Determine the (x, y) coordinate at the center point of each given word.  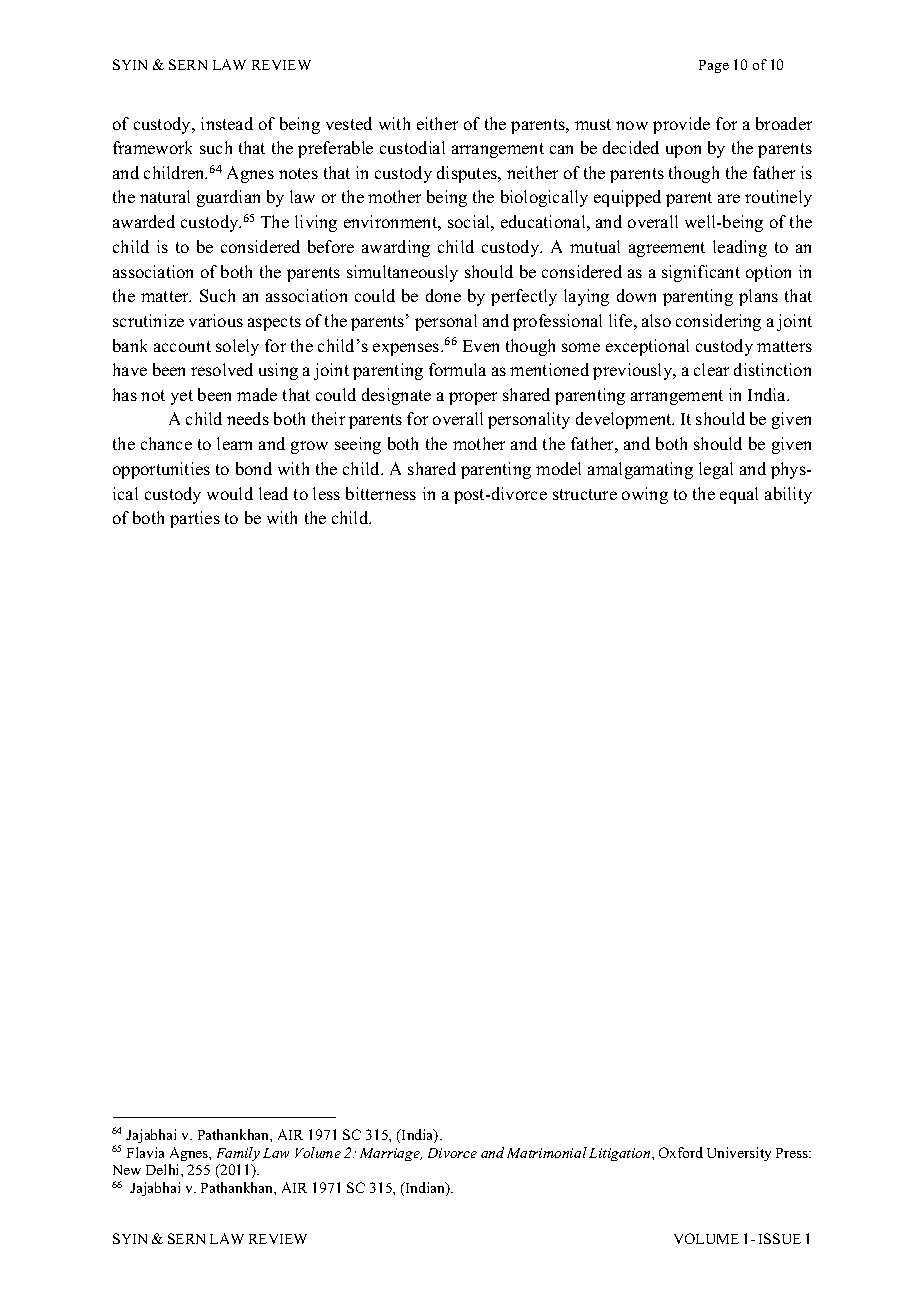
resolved (222, 369)
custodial (412, 147)
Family (238, 1154)
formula (457, 369)
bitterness (381, 493)
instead (227, 123)
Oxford (681, 1152)
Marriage (391, 1154)
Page (714, 66)
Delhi (164, 1169)
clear (711, 369)
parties (195, 519)
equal (739, 495)
